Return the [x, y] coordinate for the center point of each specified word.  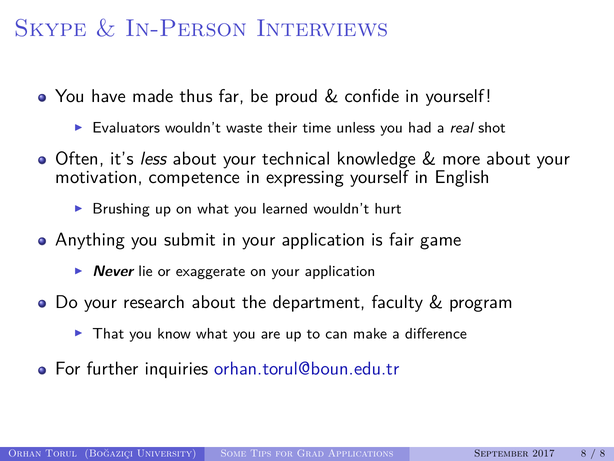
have [108, 96]
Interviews [322, 28]
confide [372, 96]
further [112, 368]
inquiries [177, 370]
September [501, 453]
